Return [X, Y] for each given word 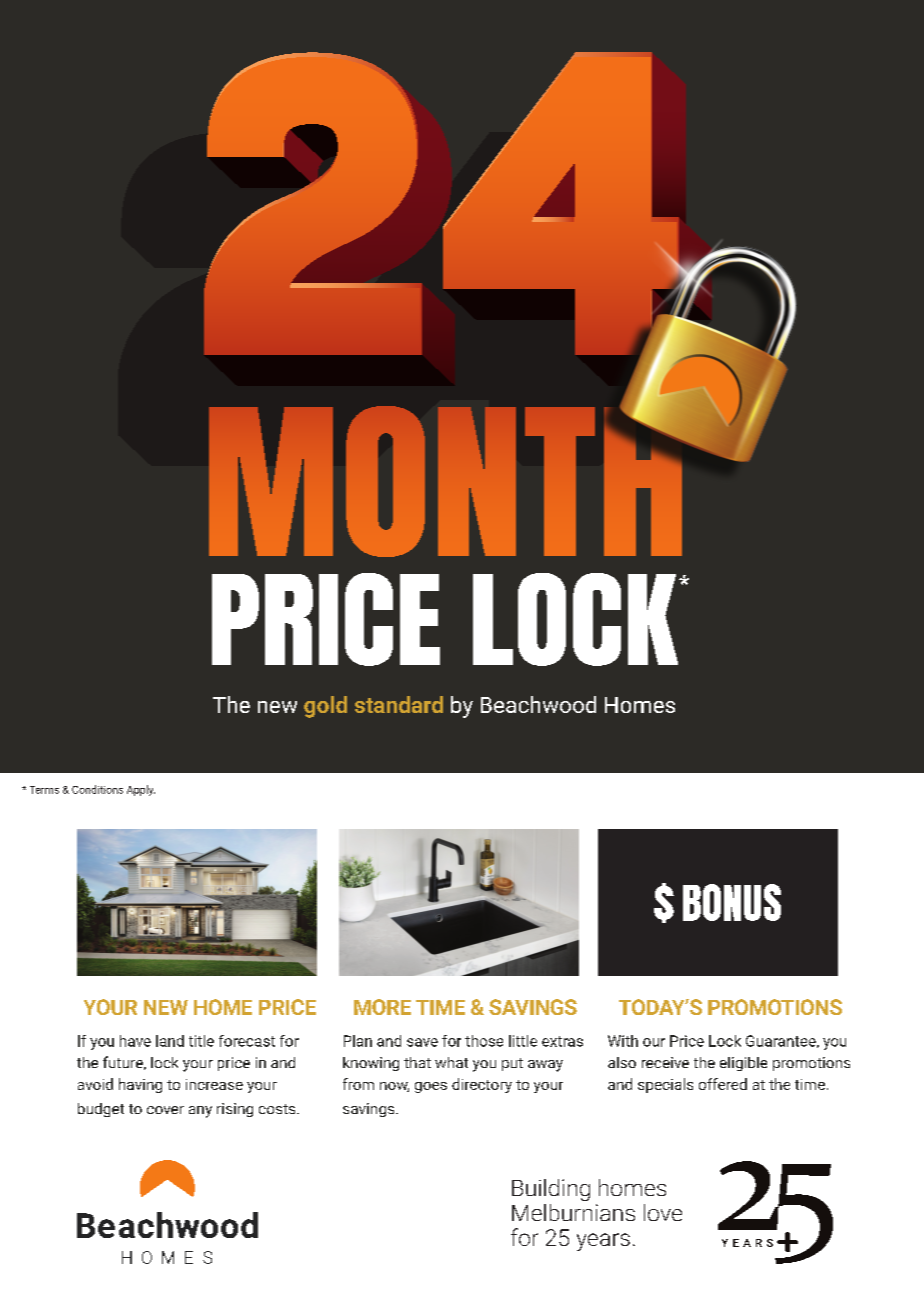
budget [101, 1110]
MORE [382, 1007]
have [135, 1041]
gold [325, 707]
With [623, 1041]
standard [399, 704]
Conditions [97, 789]
